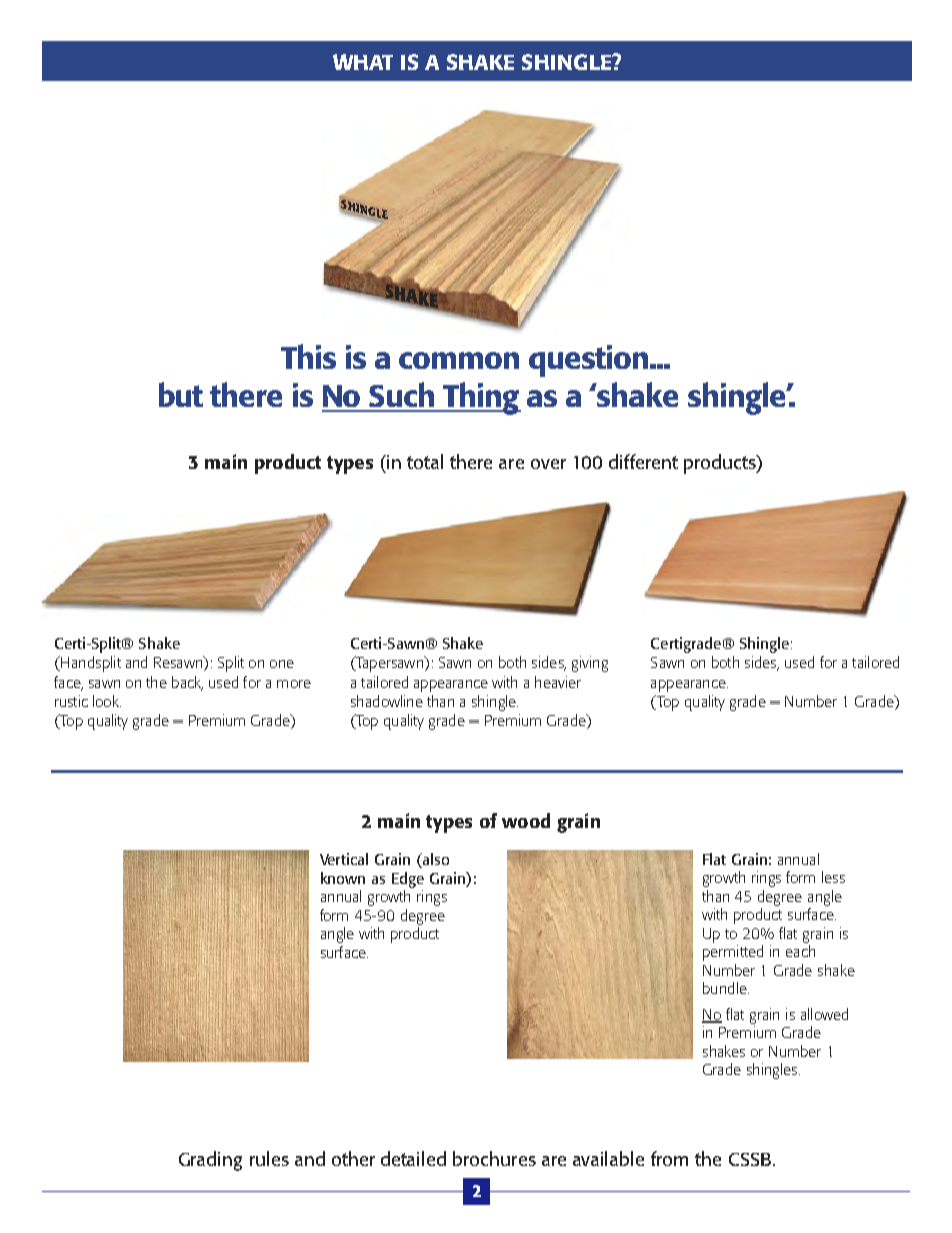 The width and height of the screenshot is (952, 1233). What do you see at coordinates (558, 682) in the screenshot?
I see `heavier` at bounding box center [558, 682].
